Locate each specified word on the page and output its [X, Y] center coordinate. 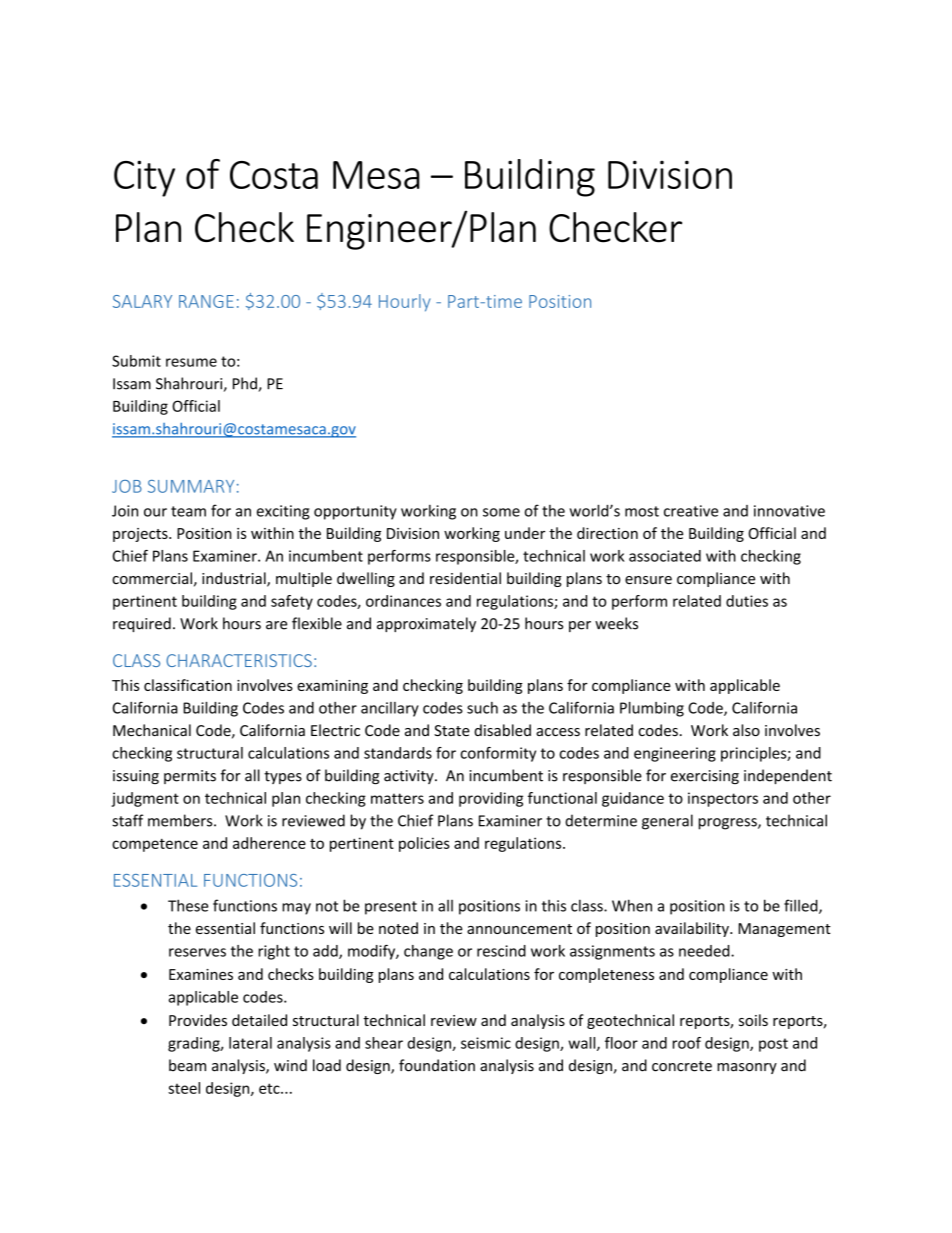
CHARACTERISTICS [239, 660]
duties [747, 601]
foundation [437, 1065]
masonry [747, 1068]
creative [691, 511]
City [144, 178]
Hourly [404, 303]
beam [187, 1065]
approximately [426, 624]
